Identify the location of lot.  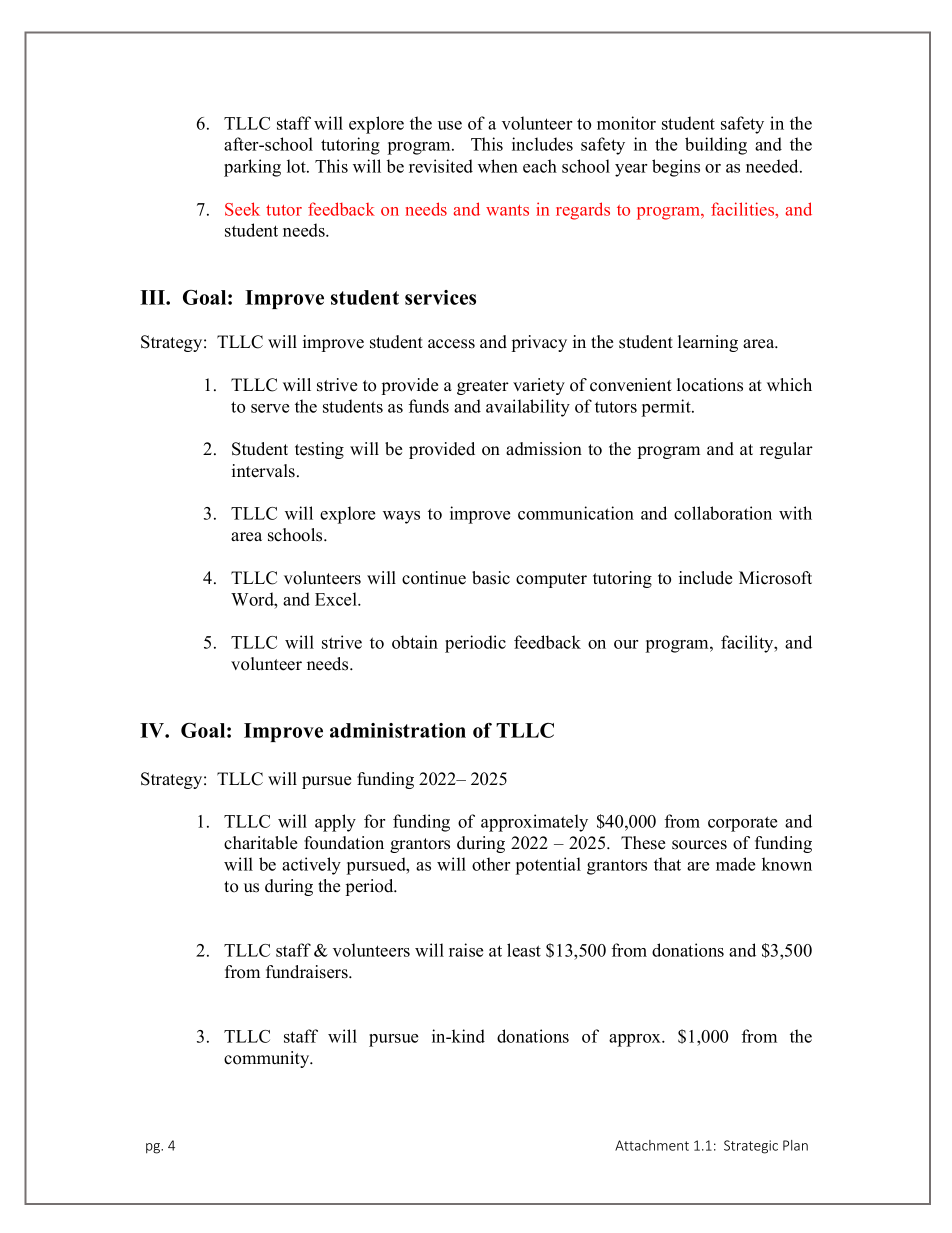
(297, 166).
